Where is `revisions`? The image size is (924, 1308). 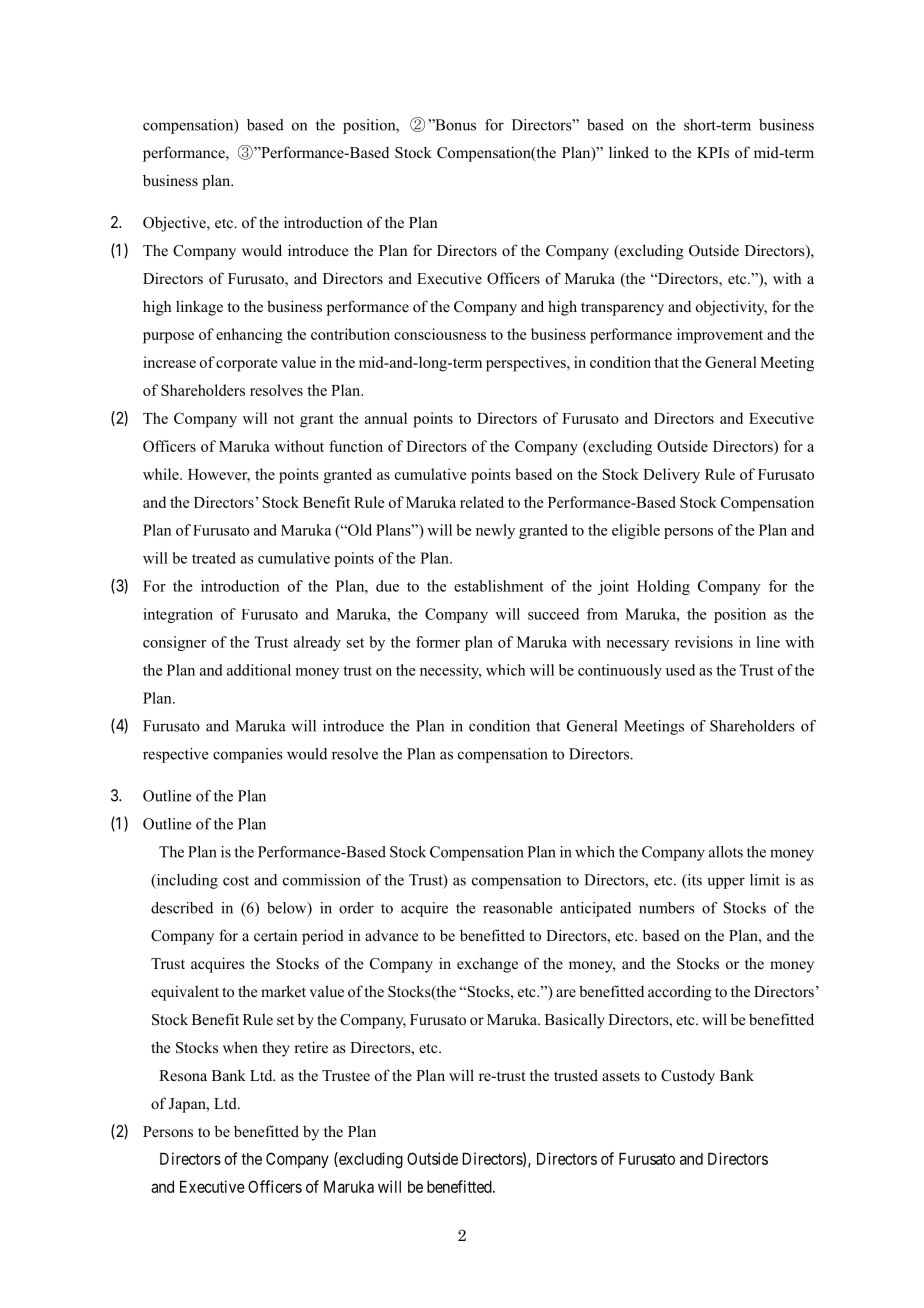
revisions is located at coordinates (704, 642).
